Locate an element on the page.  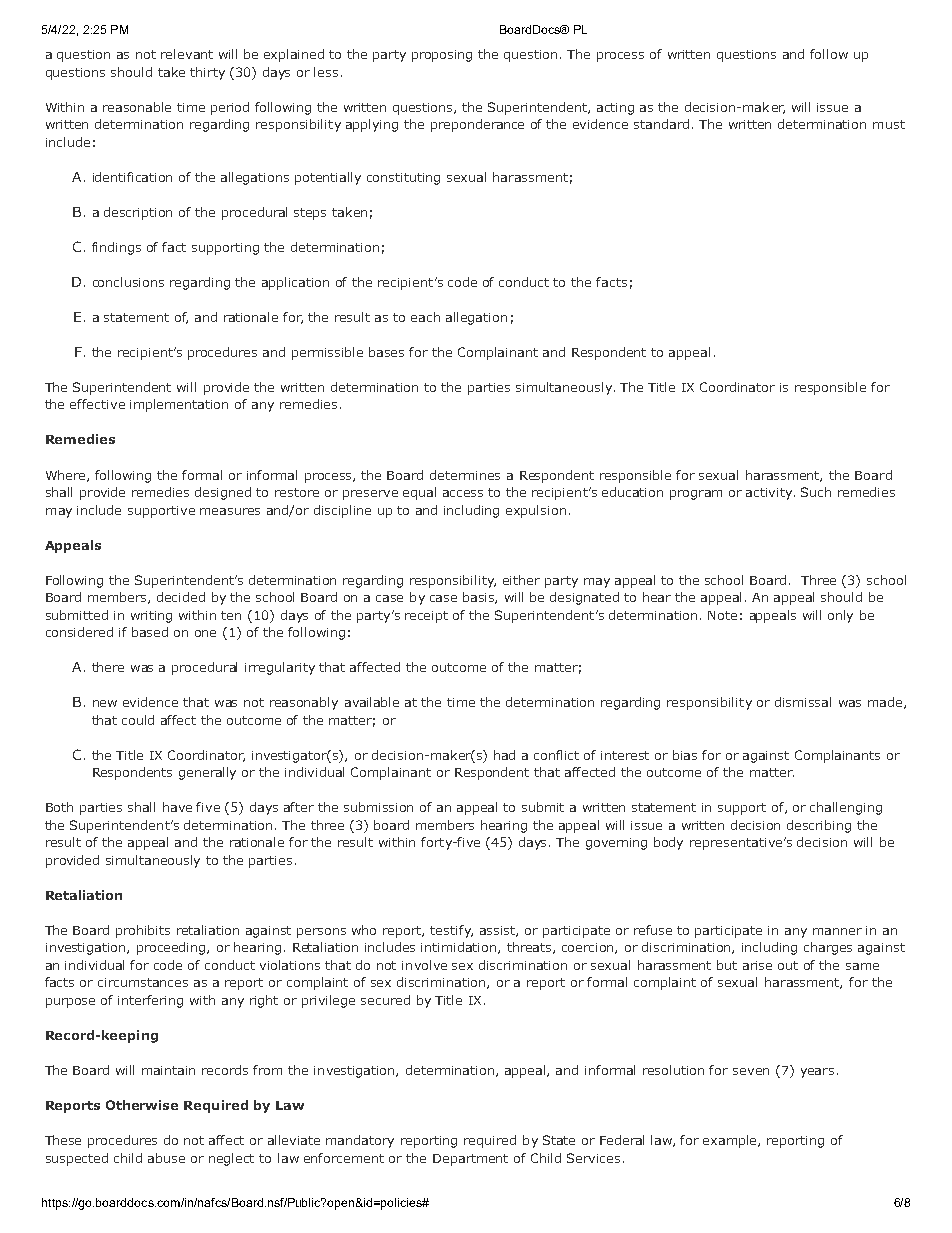
reasonable is located at coordinates (137, 107).
